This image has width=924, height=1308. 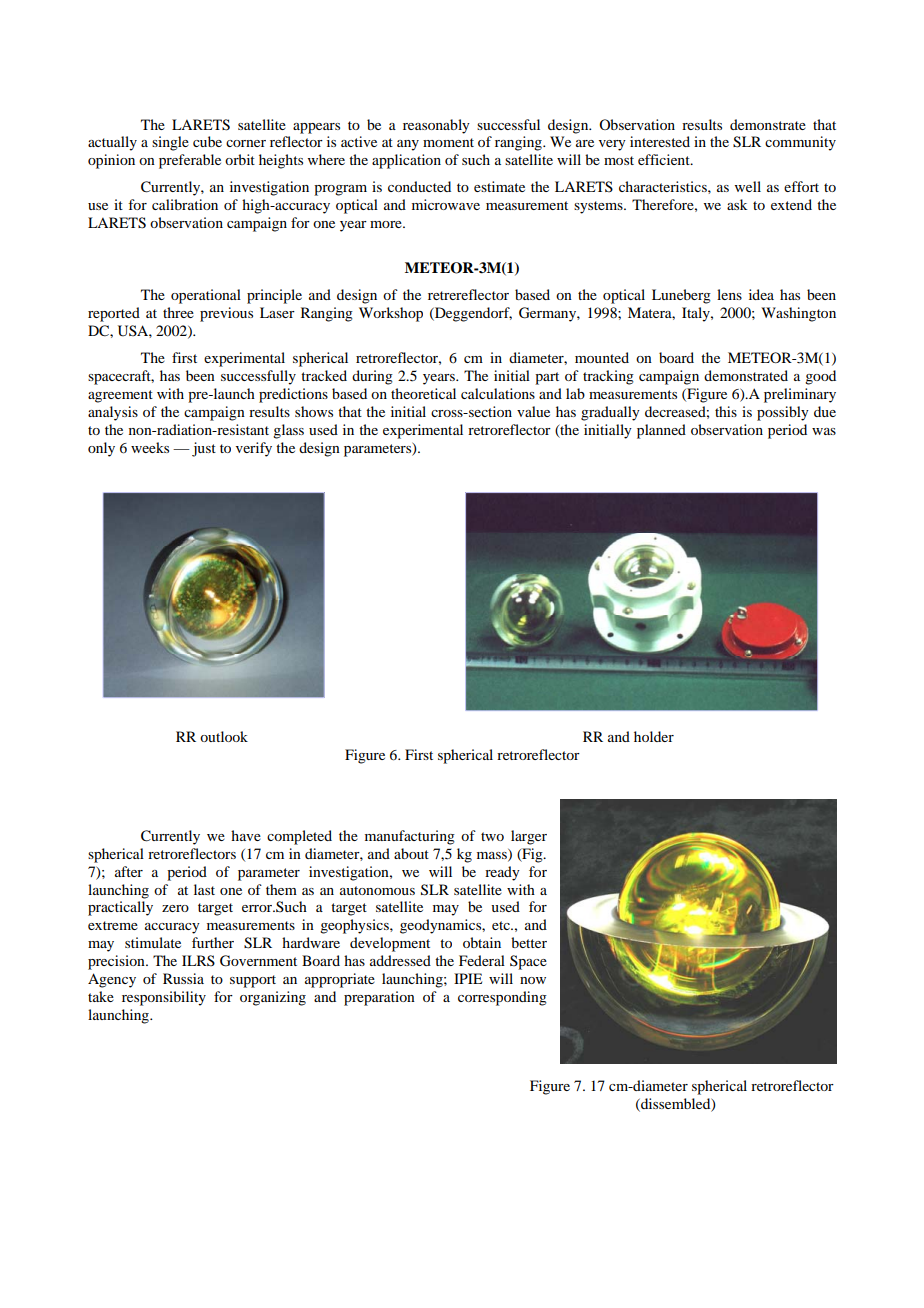 I want to click on well, so click(x=748, y=186).
